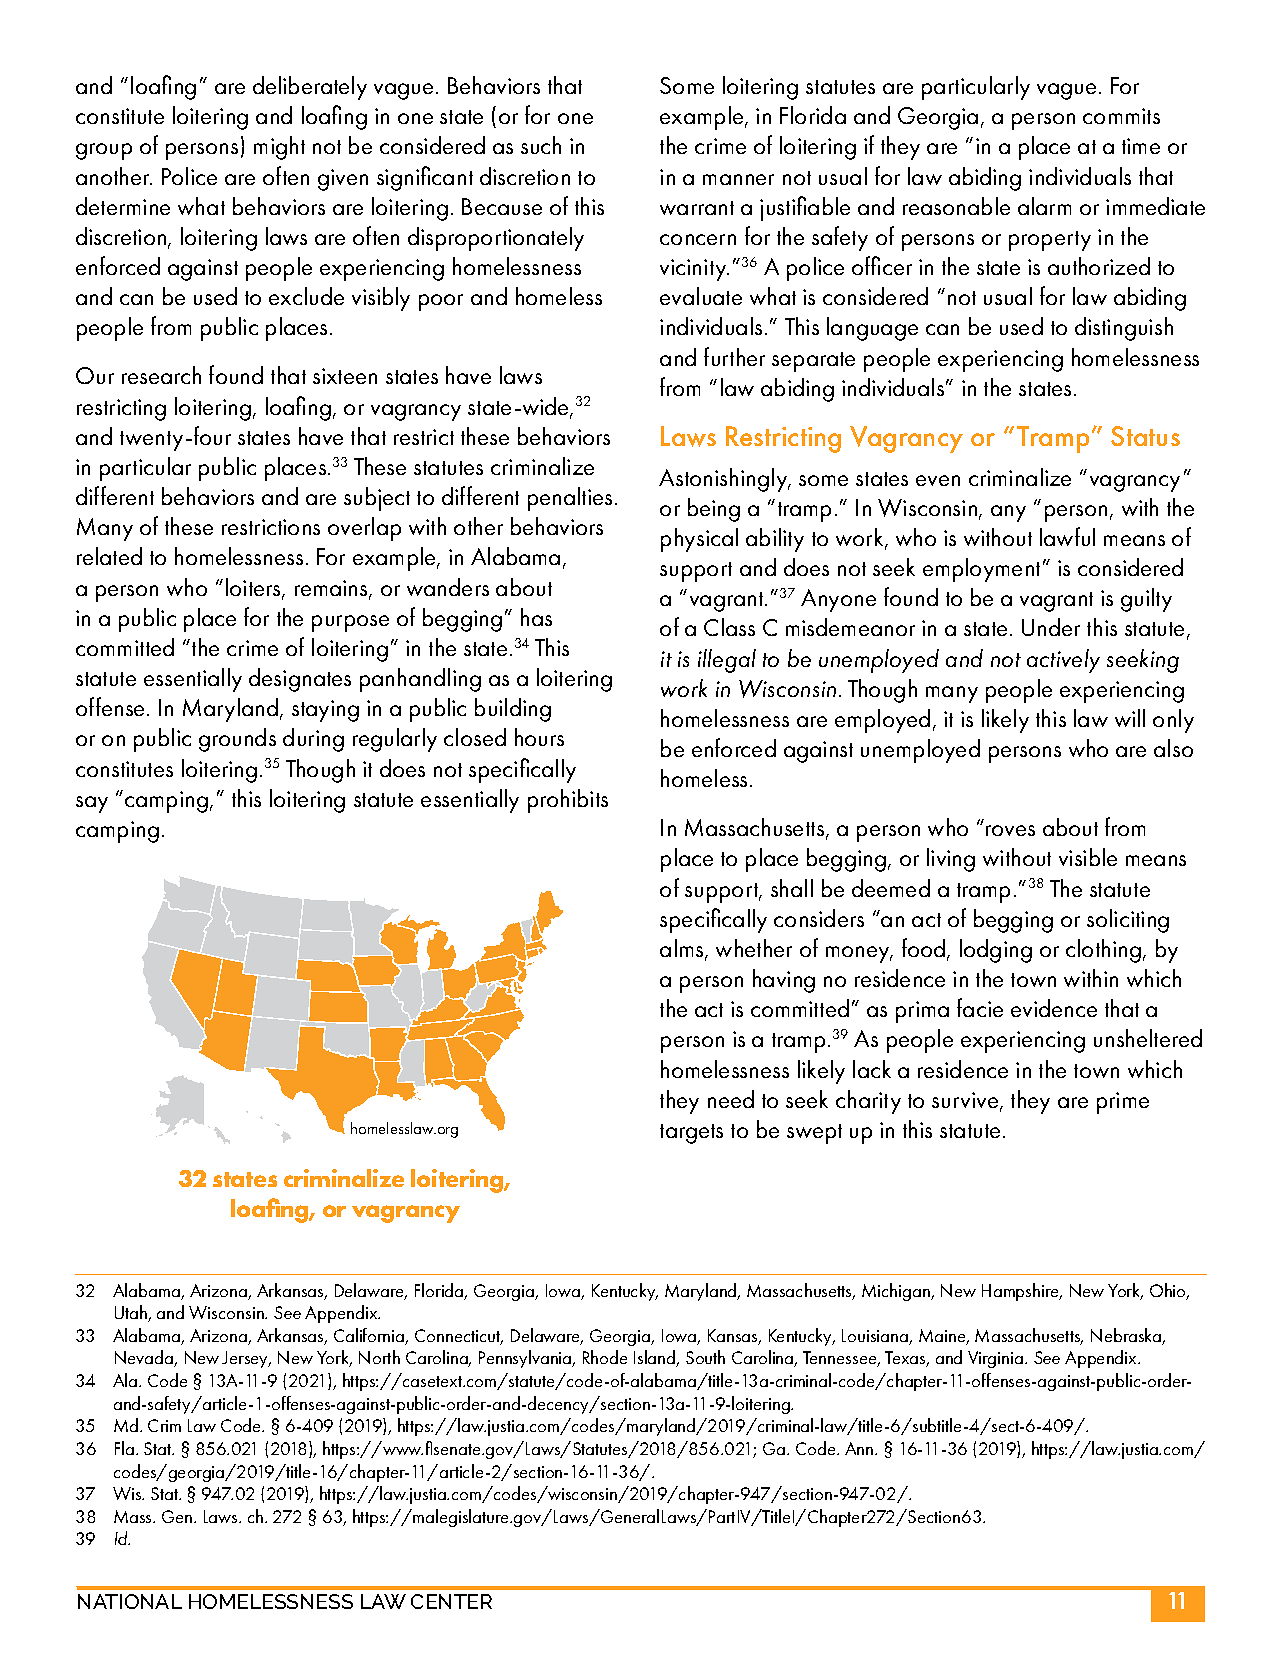 Image resolution: width=1282 pixels, height=1659 pixels. What do you see at coordinates (541, 145) in the screenshot?
I see `such` at bounding box center [541, 145].
